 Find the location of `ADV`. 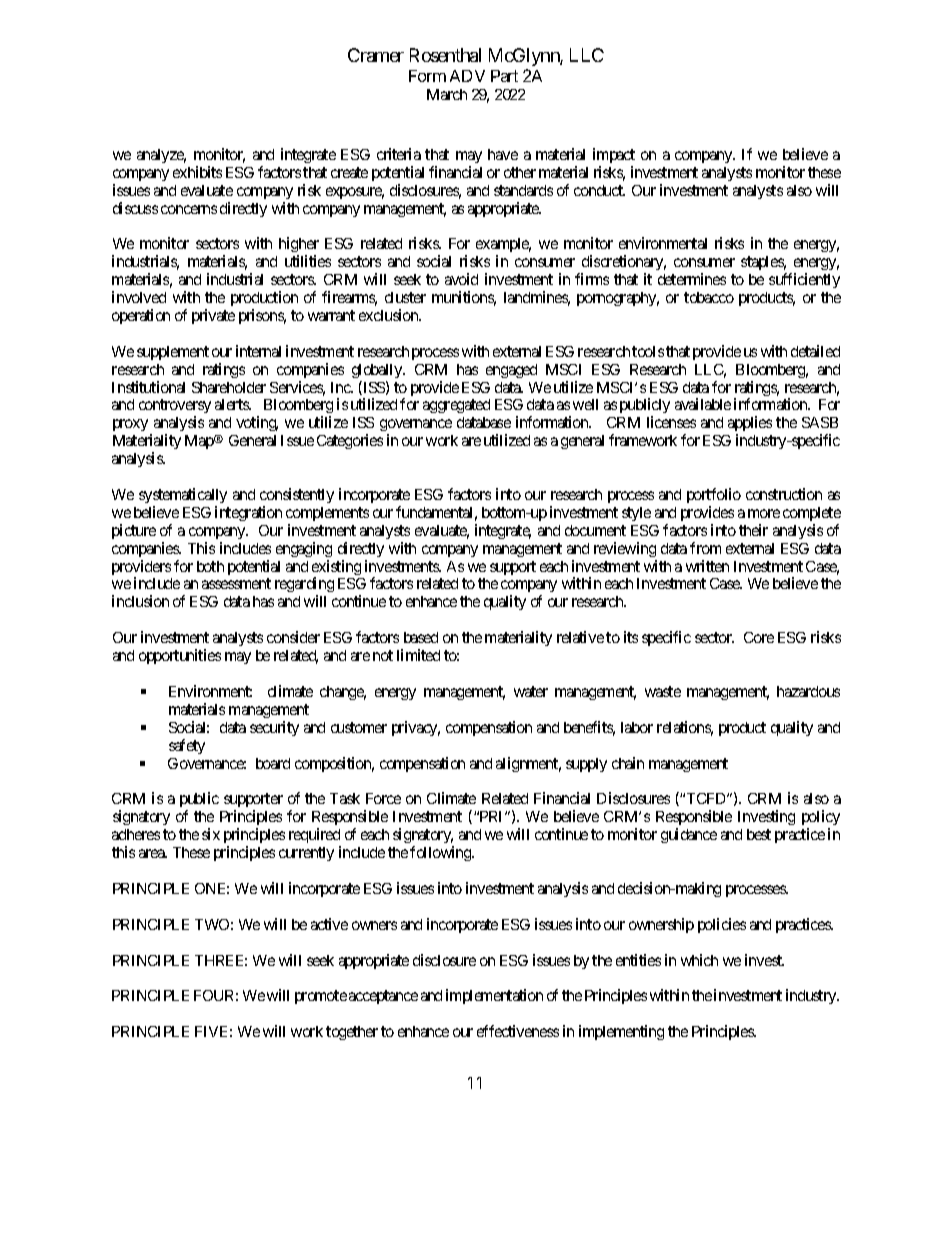

ADV is located at coordinates (467, 76).
